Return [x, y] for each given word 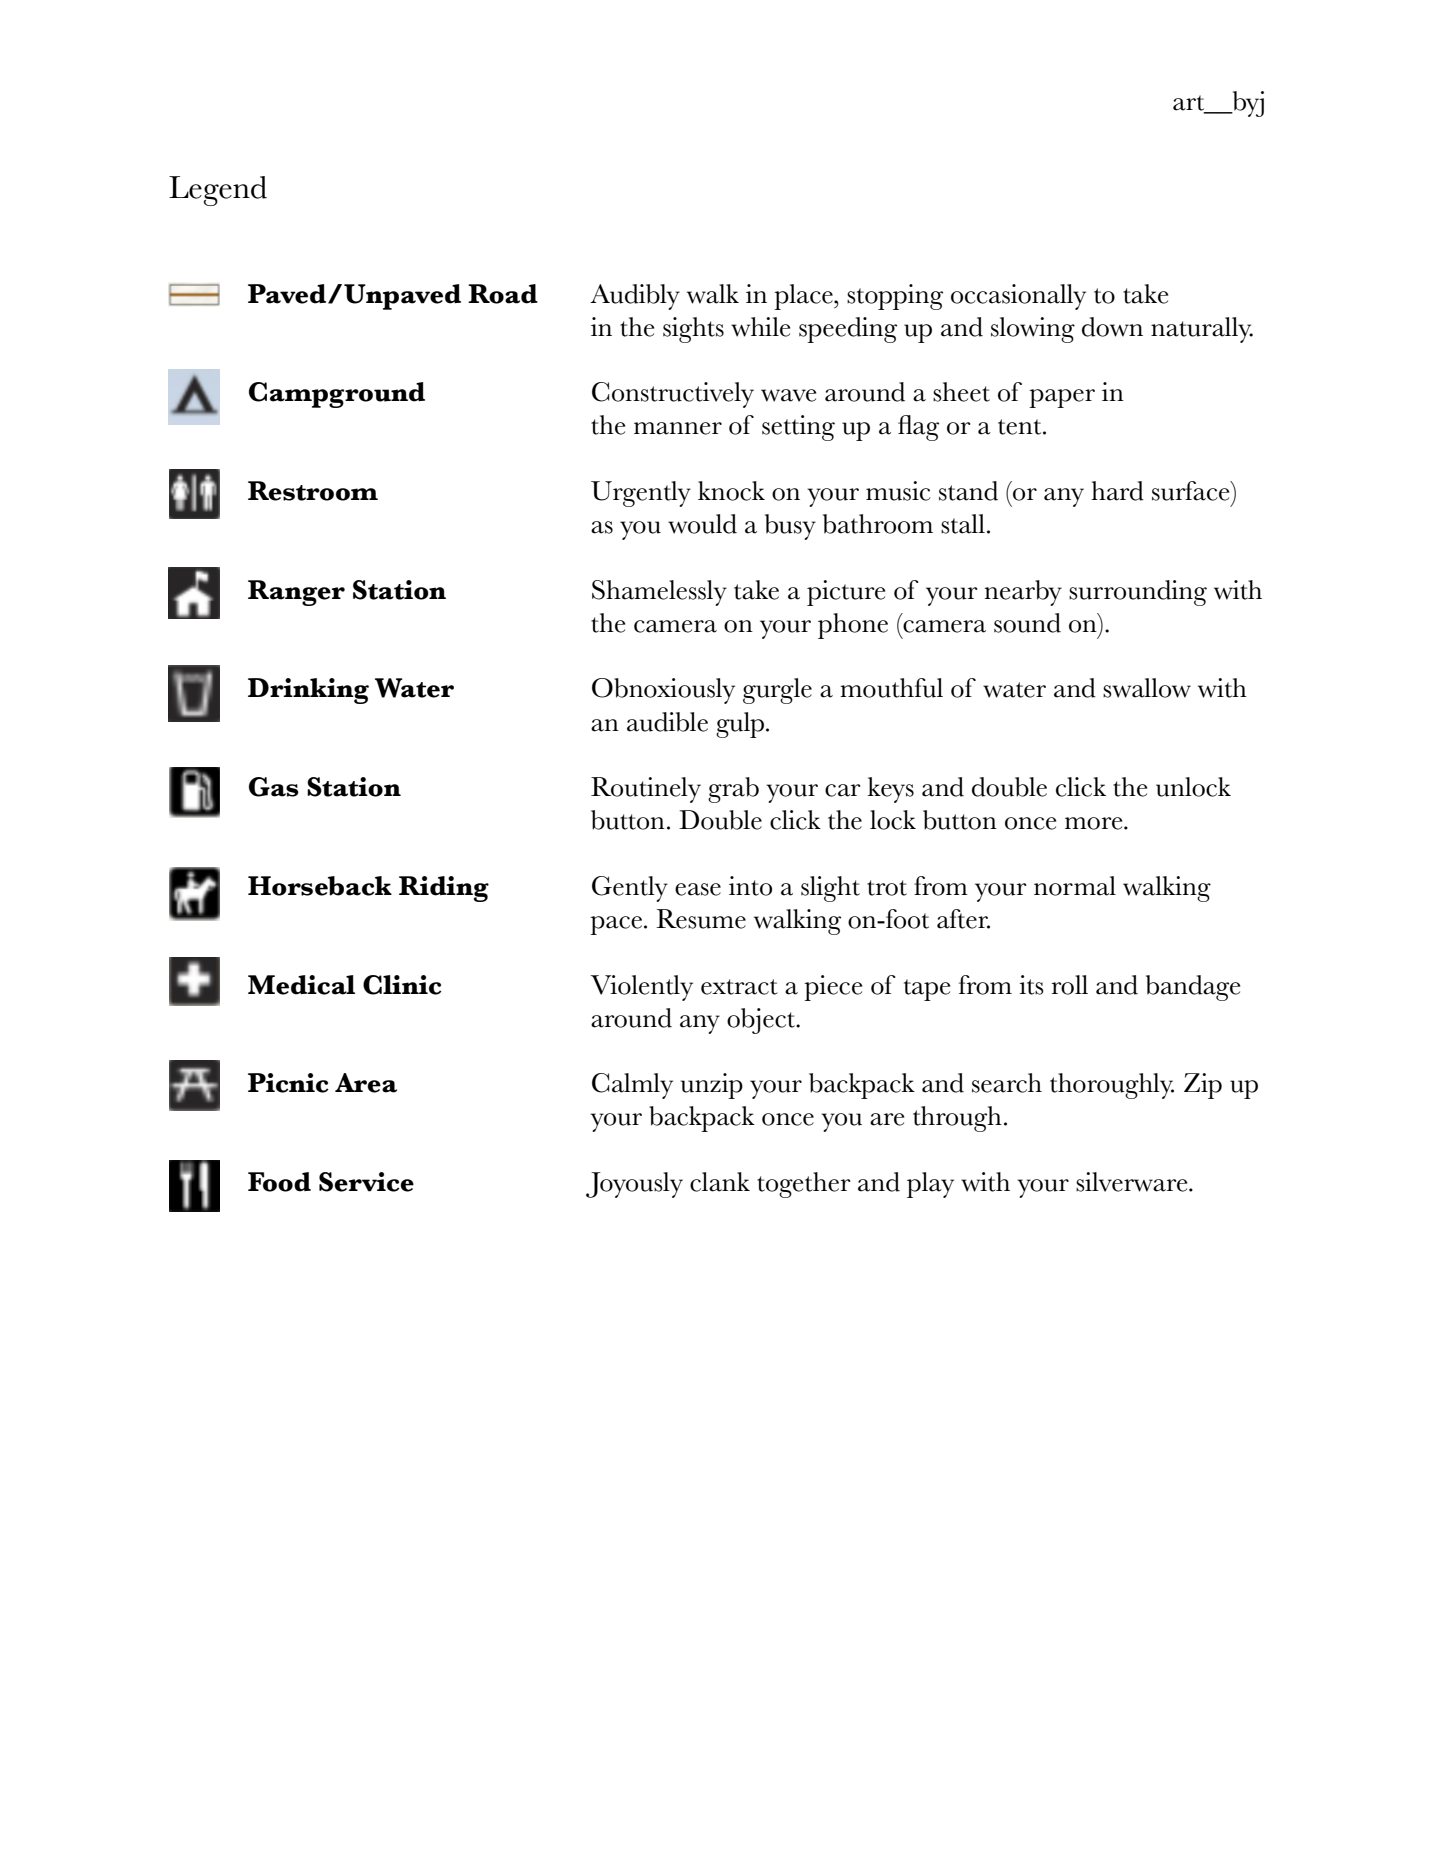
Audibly [635, 297]
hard [1117, 491]
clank [720, 1182]
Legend [218, 191]
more [1095, 823]
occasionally [1018, 297]
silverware [1133, 1182]
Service [366, 1182]
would [702, 524]
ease [698, 889]
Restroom [313, 491]
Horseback [320, 886]
